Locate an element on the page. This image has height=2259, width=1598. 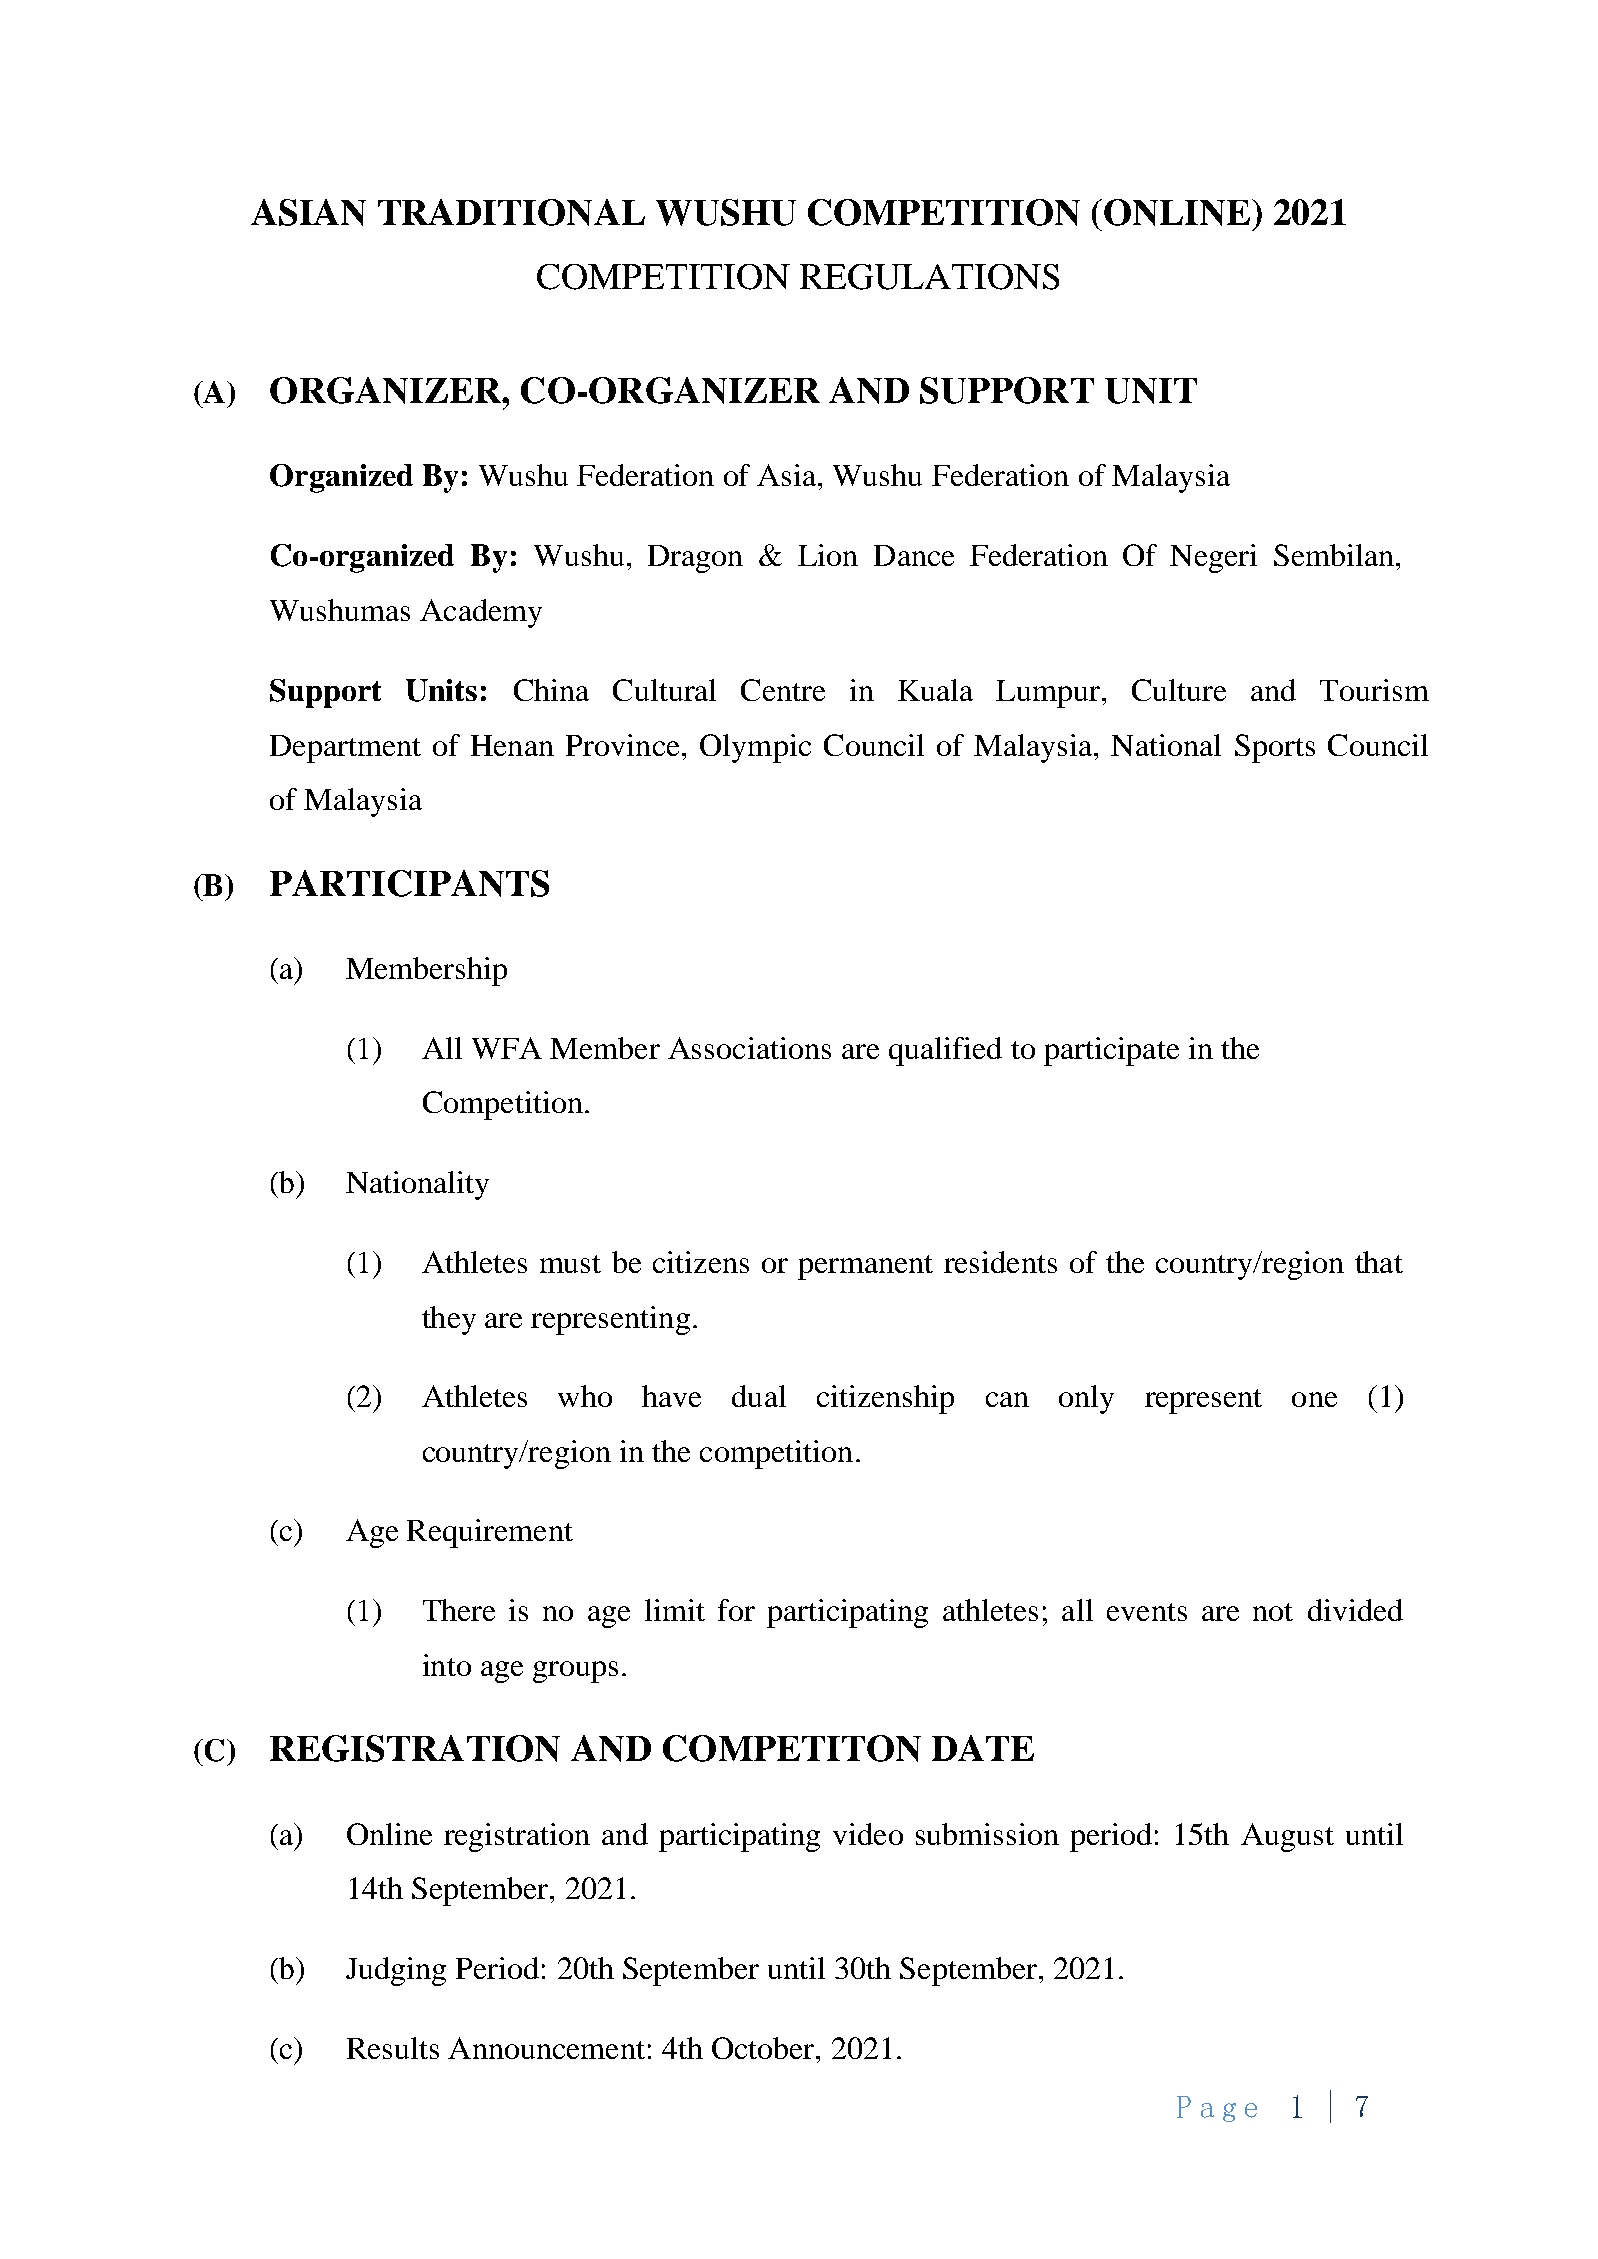
TRADITIONAL is located at coordinates (511, 212).
